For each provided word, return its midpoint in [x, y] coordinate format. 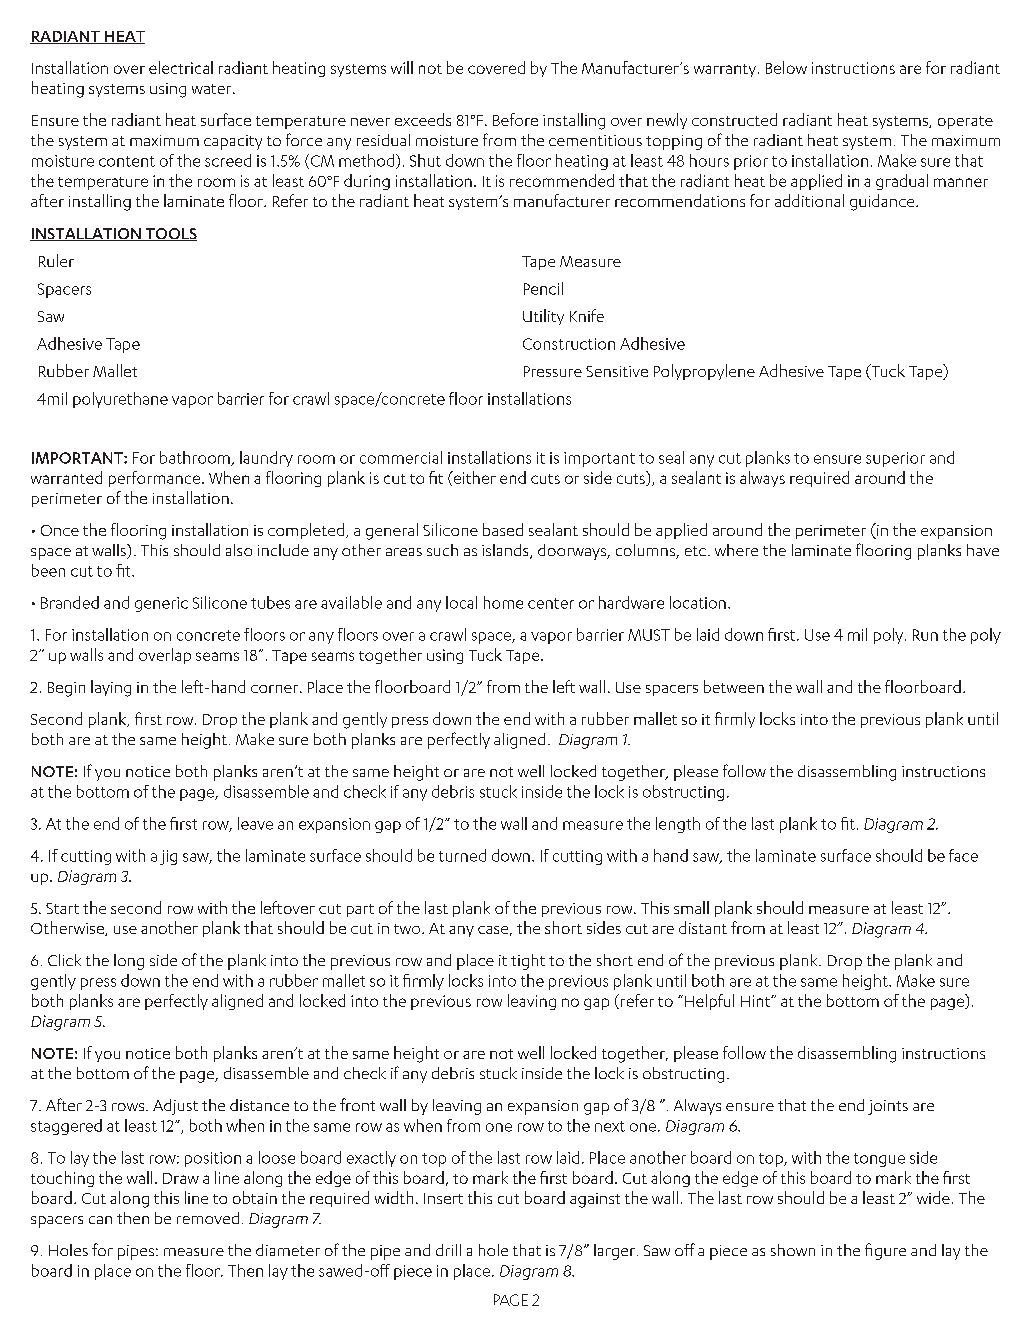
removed [208, 1218]
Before [515, 119]
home [503, 602]
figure [885, 1251]
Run [925, 635]
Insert [443, 1198]
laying [111, 688]
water [213, 89]
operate [965, 122]
